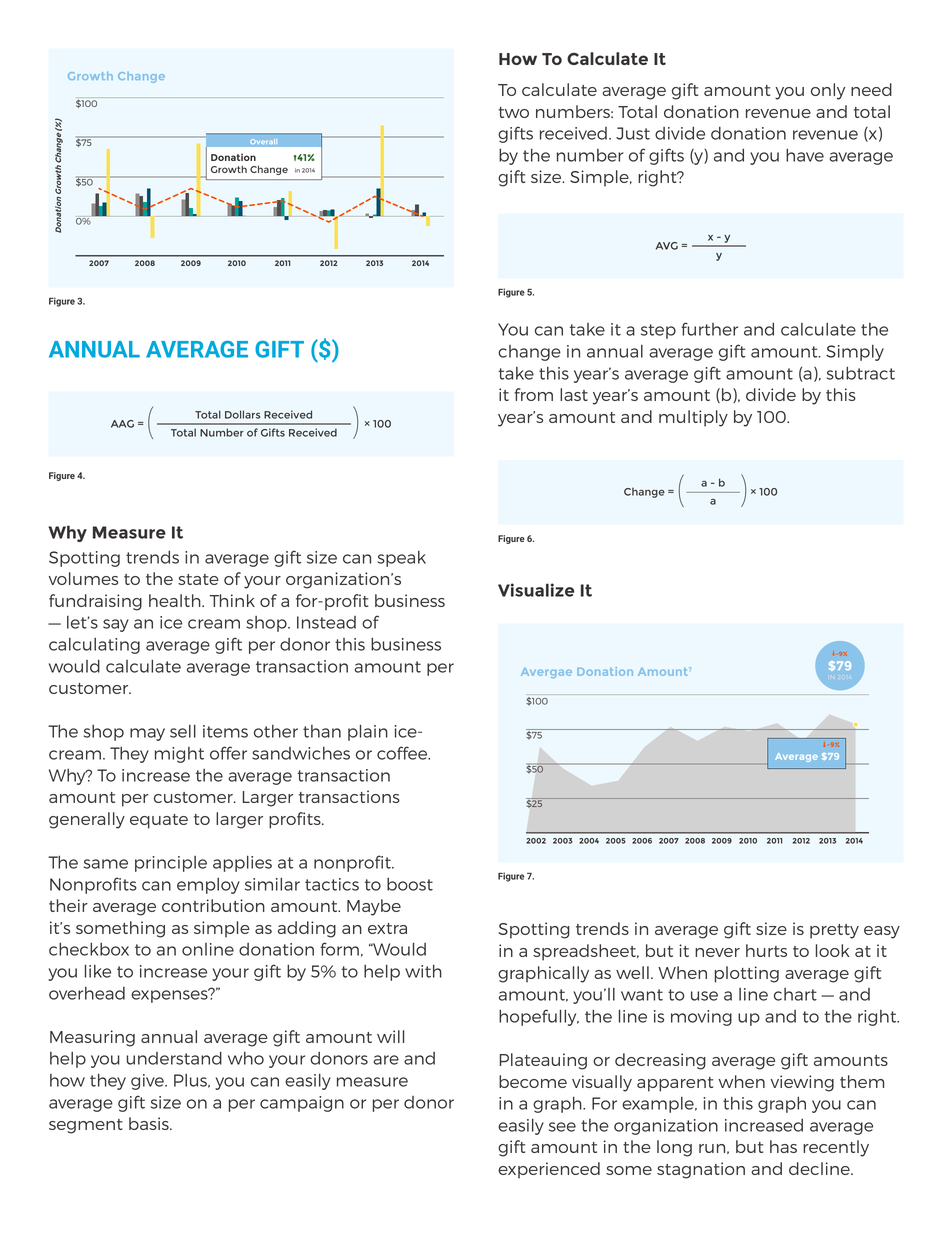 The height and width of the document is (1233, 952). Describe the element at coordinates (805, 155) in the document. I see `have` at that location.
